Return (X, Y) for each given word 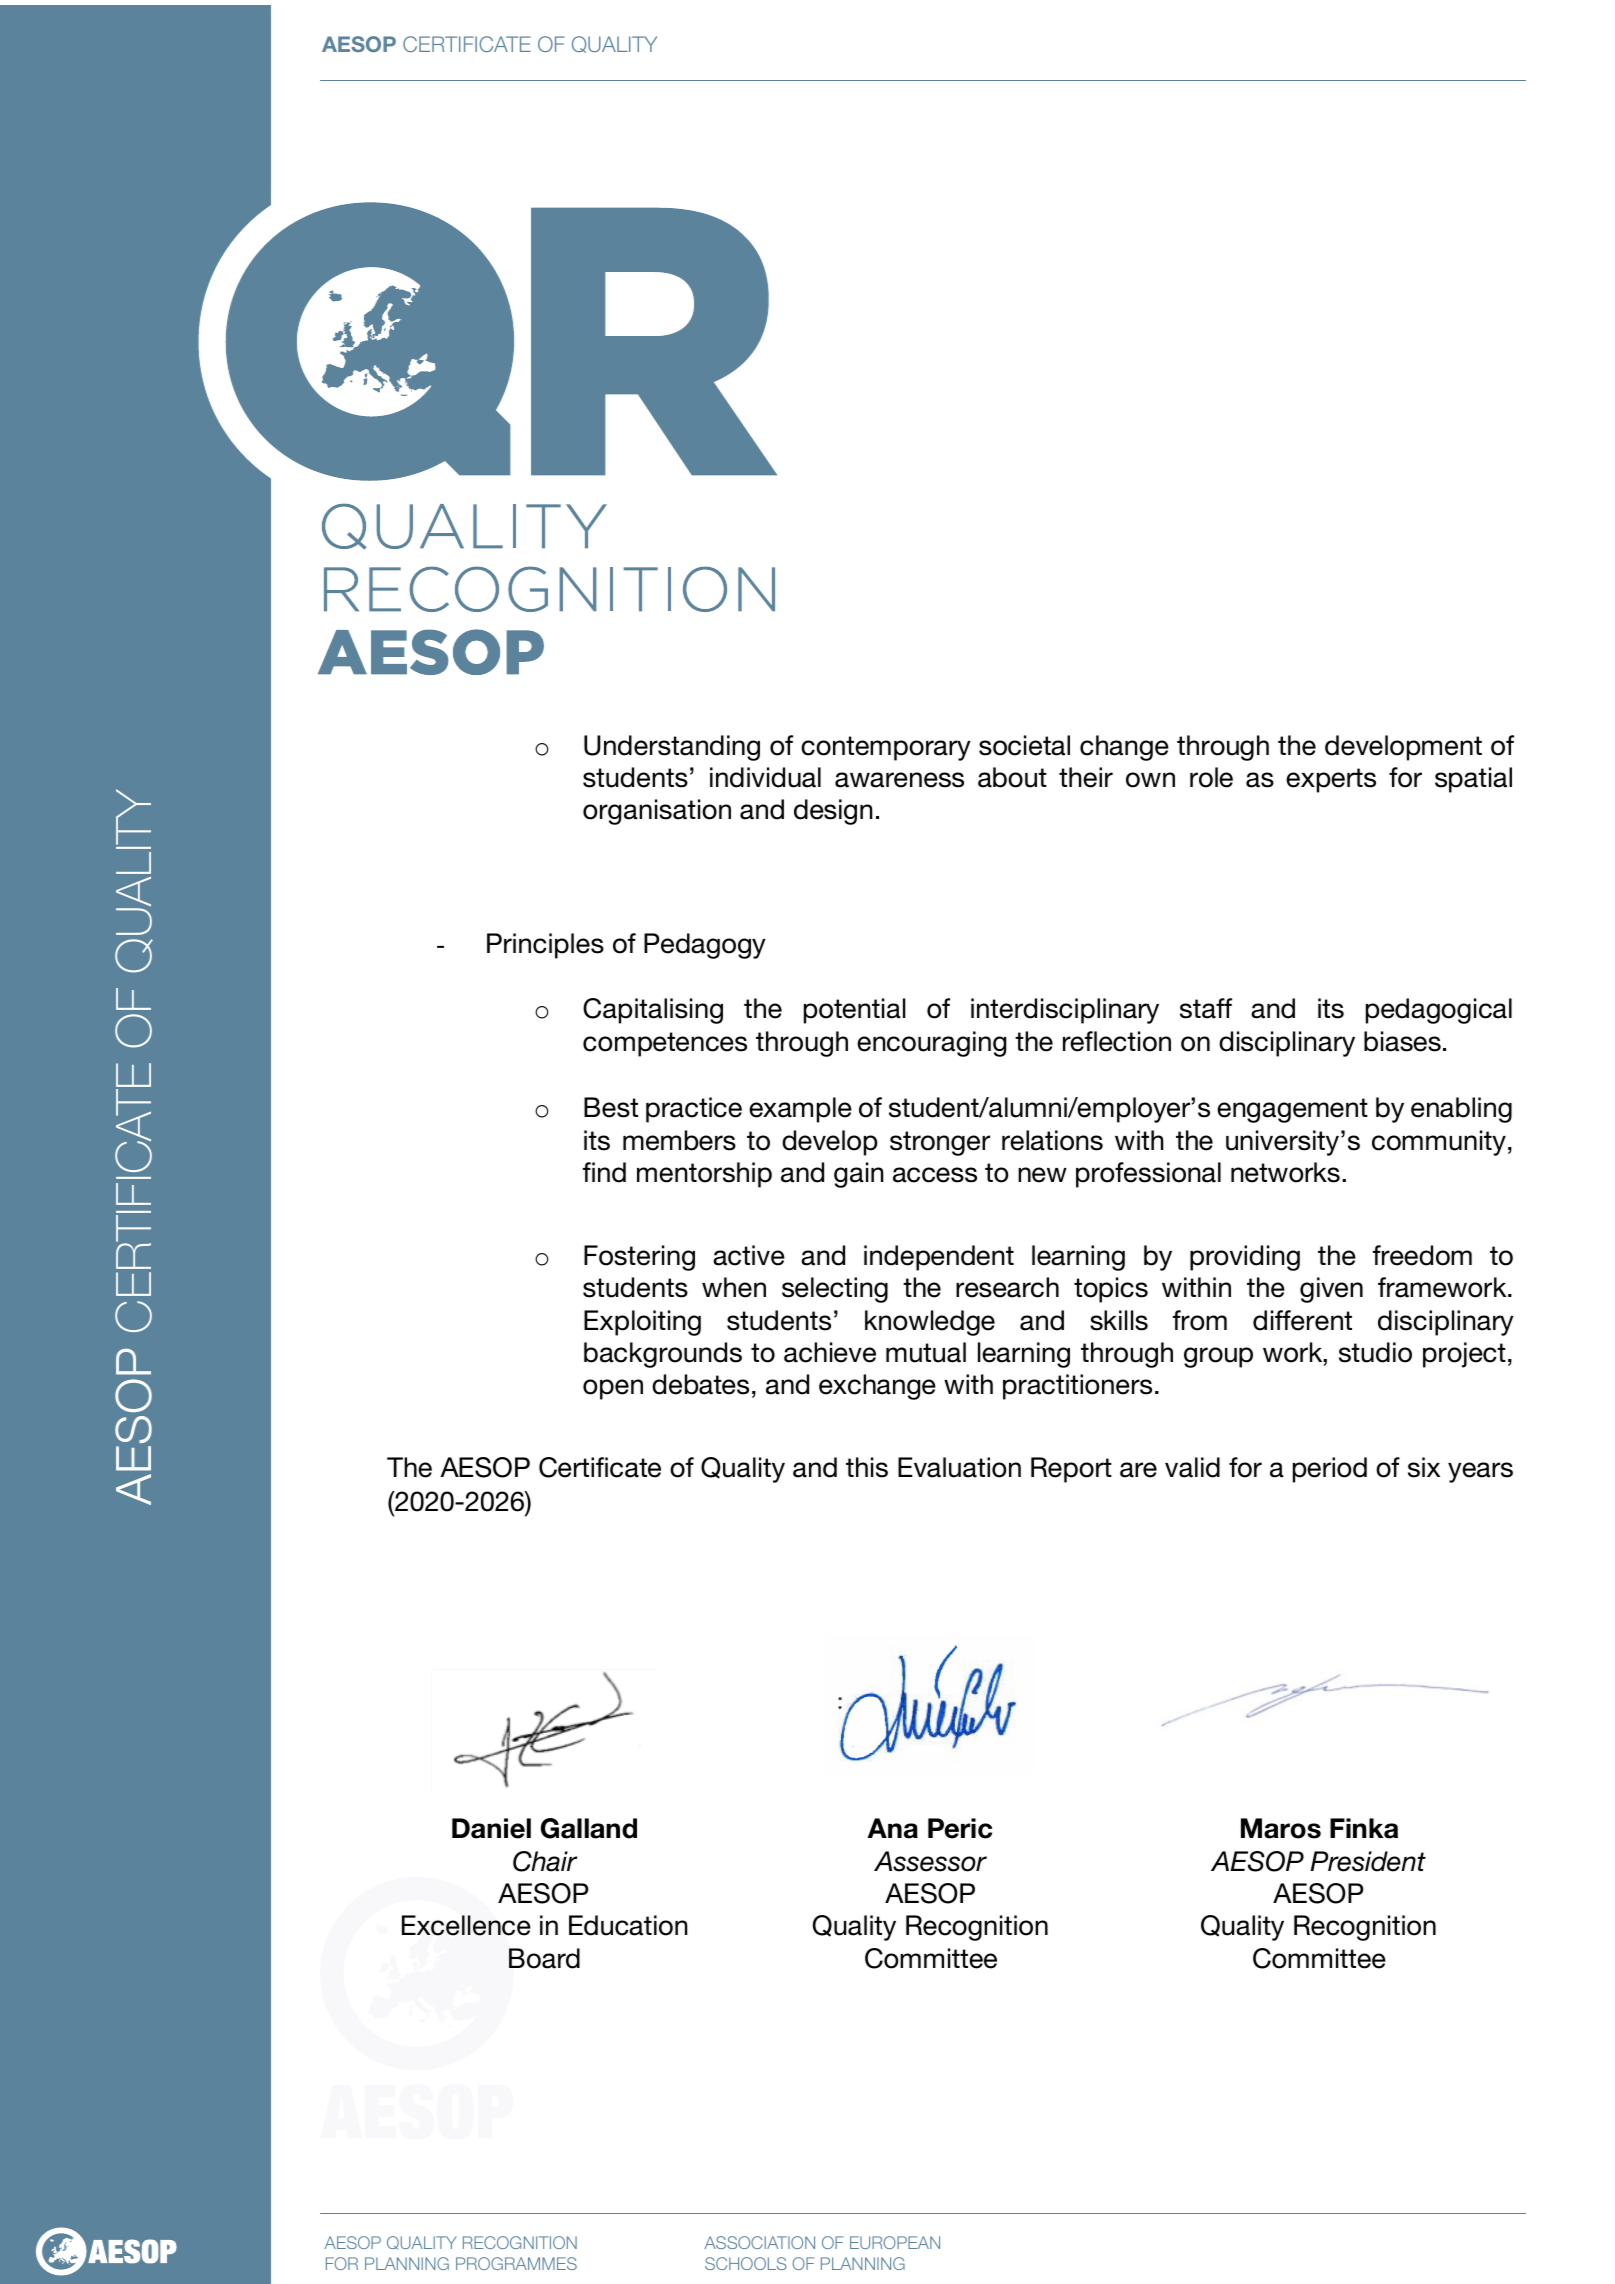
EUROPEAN (895, 2242)
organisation (657, 812)
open (613, 1389)
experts (1331, 780)
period (1330, 1470)
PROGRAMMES (516, 2263)
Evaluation (959, 1467)
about (1012, 777)
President (1368, 1861)
